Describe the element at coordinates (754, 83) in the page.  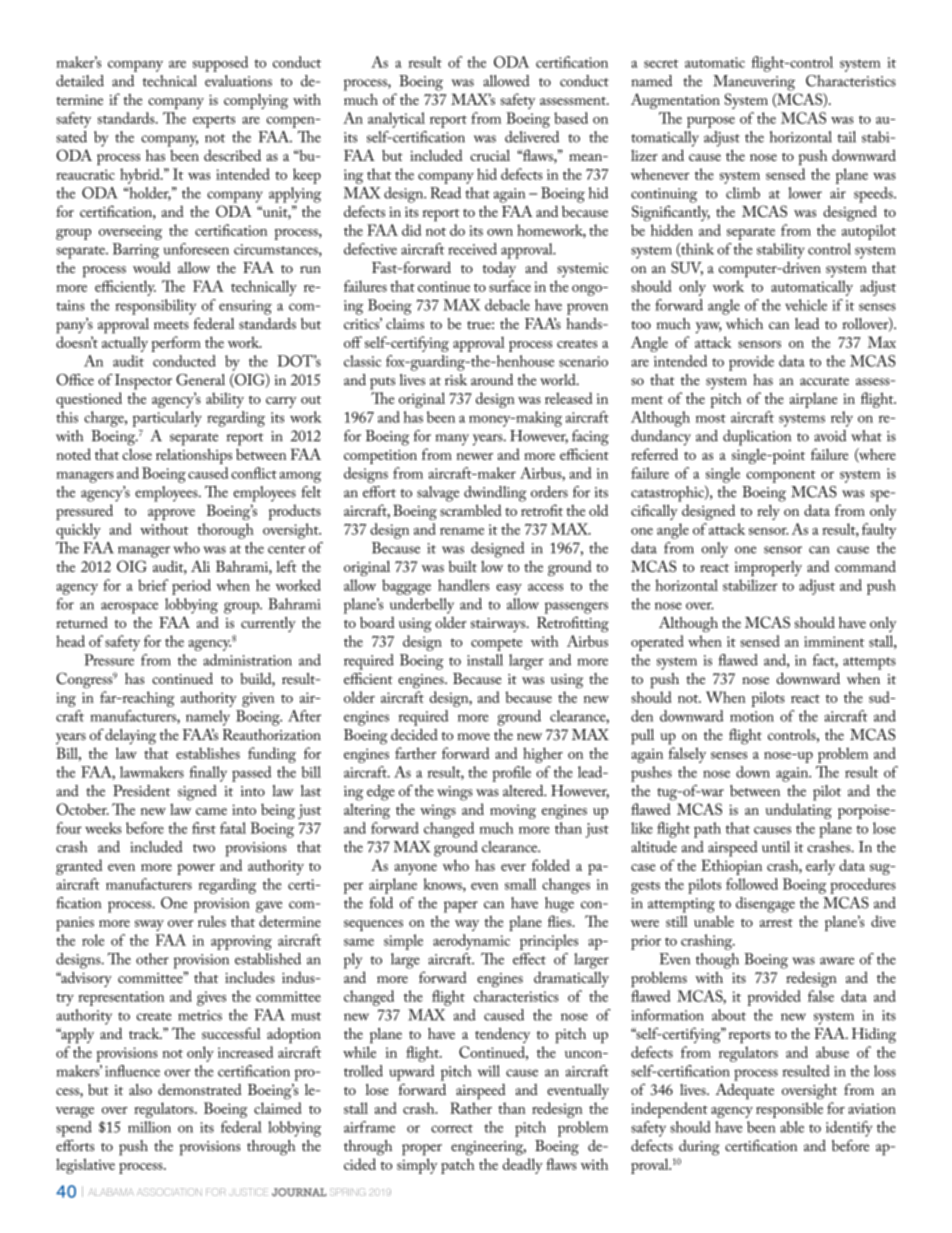
I see `Maneuvering` at that location.
